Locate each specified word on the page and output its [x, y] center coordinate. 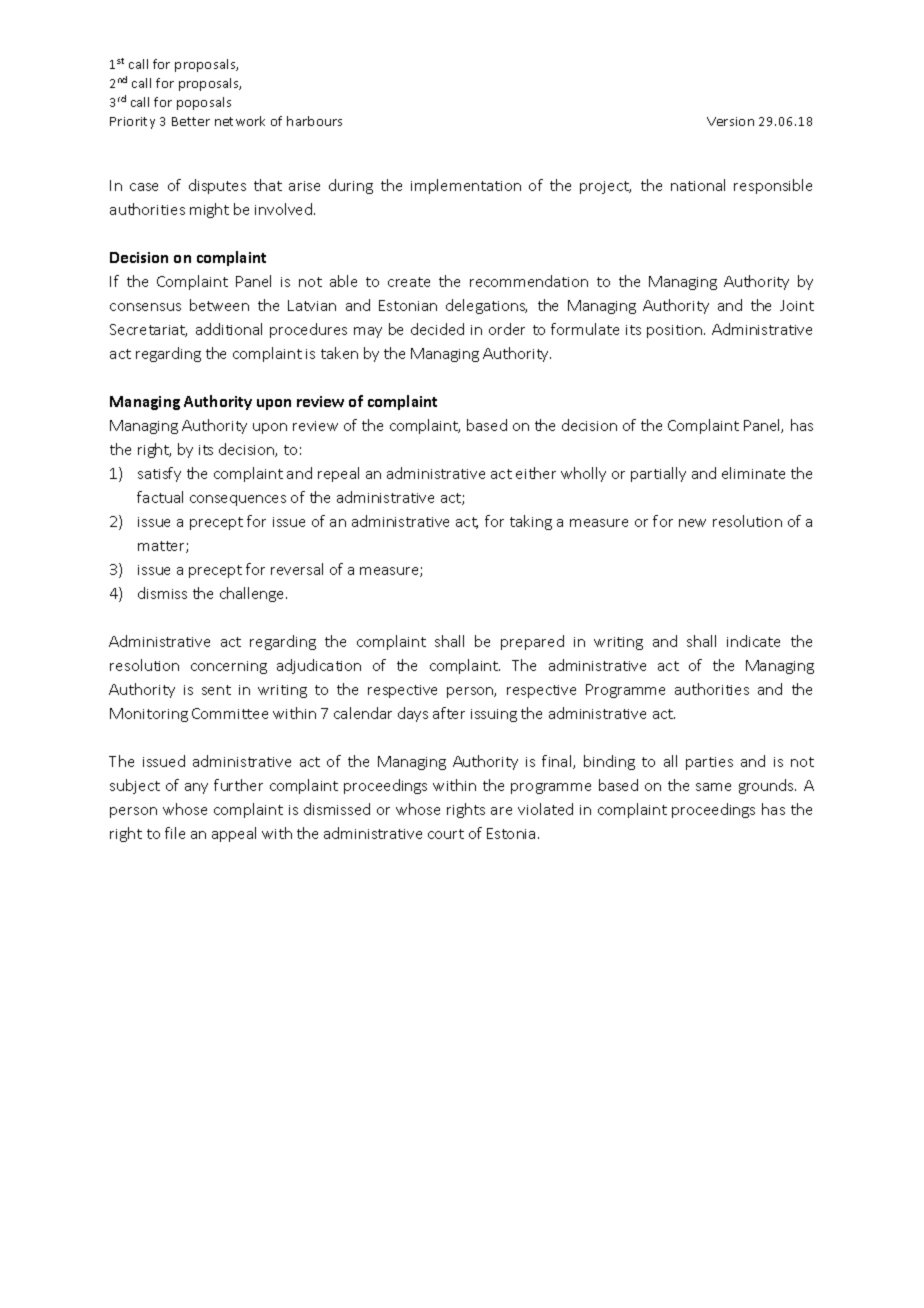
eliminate [753, 473]
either [536, 473]
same [713, 787]
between [219, 305]
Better [191, 121]
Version [730, 121]
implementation [466, 186]
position [674, 331]
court [446, 834]
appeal [234, 834]
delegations [486, 306]
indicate [753, 641]
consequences [238, 500]
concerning [229, 667]
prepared [532, 642]
